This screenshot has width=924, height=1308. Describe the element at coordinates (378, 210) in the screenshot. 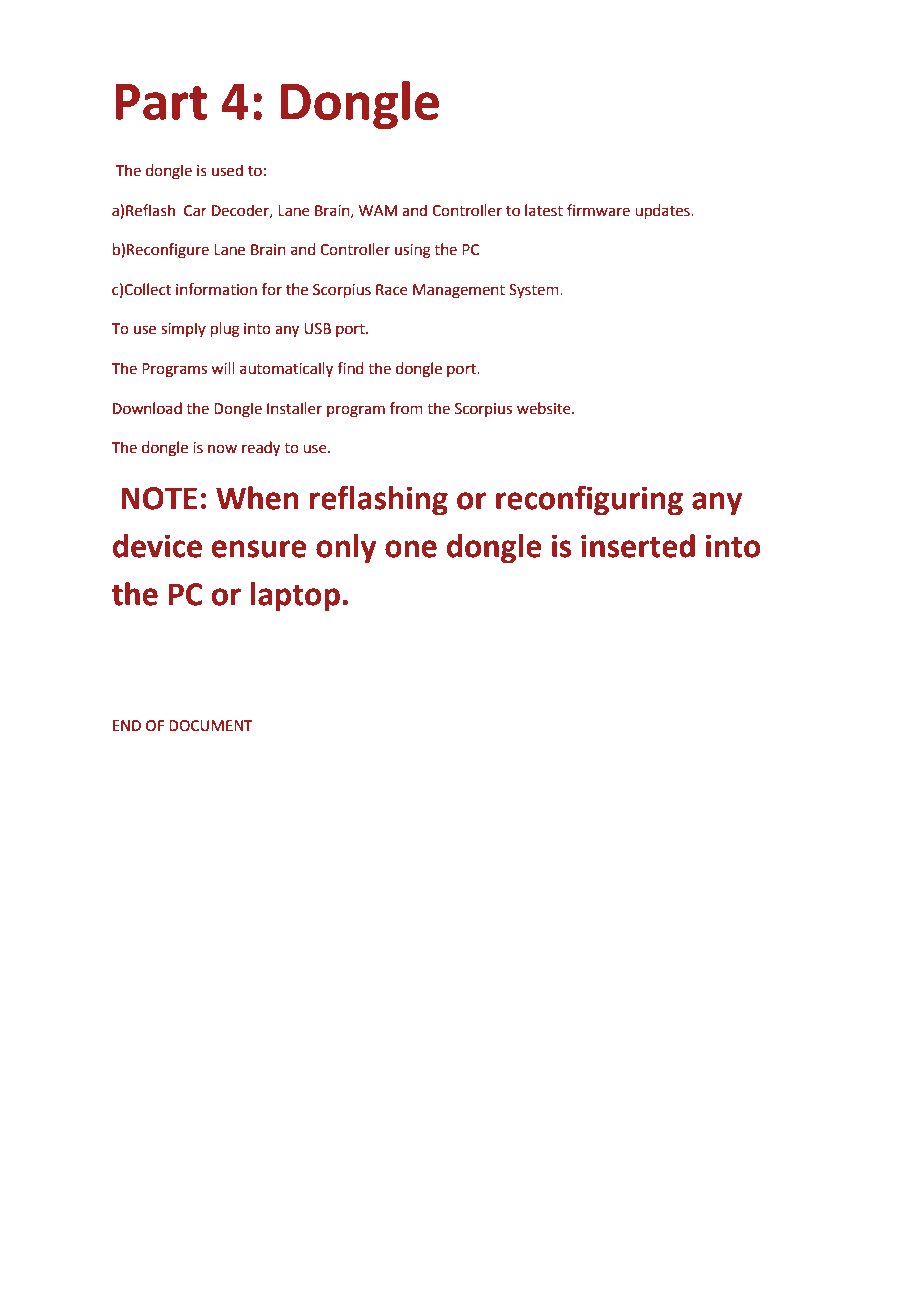

I see `WAM` at that location.
